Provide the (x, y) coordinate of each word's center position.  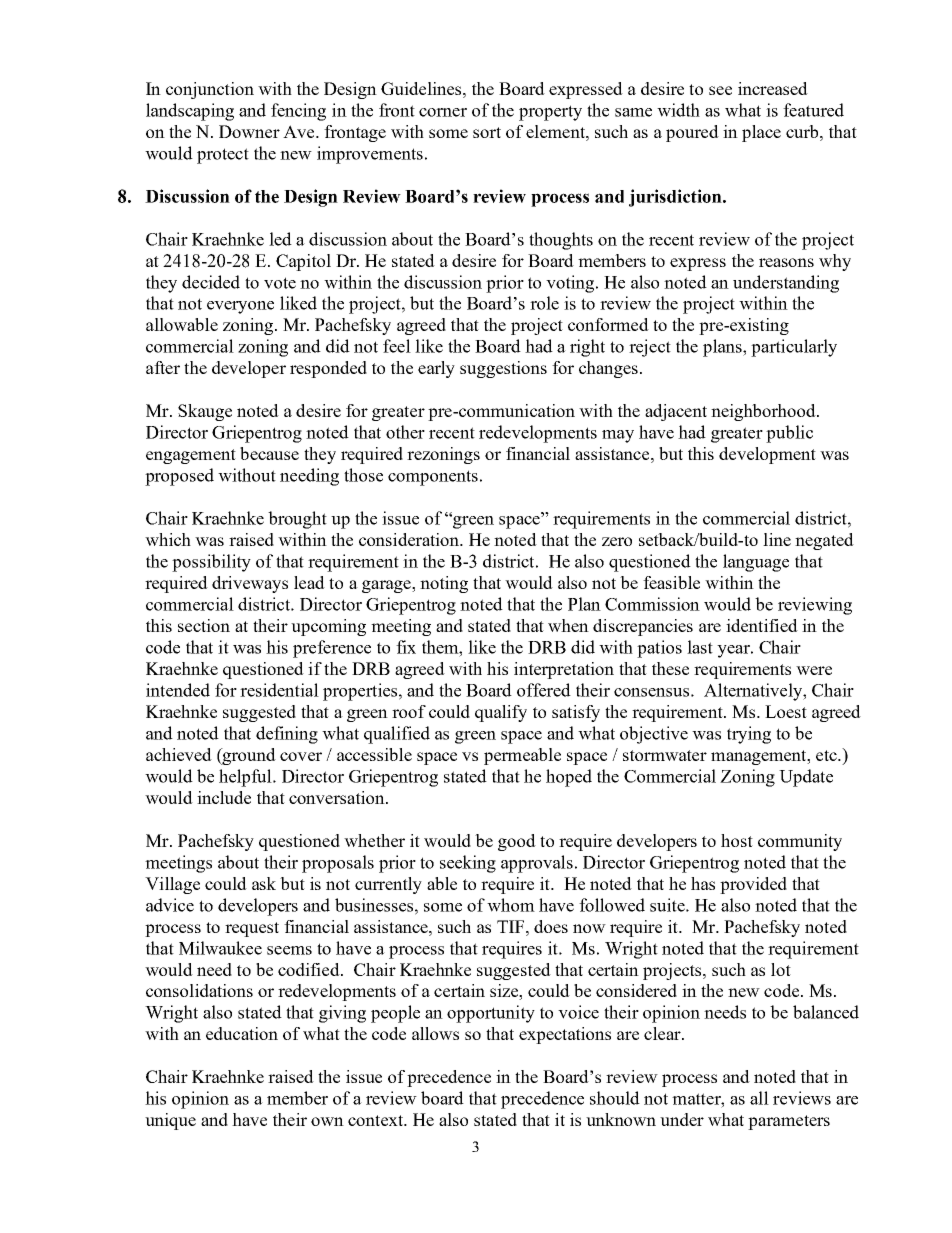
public (789, 434)
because (269, 453)
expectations (565, 1035)
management (760, 757)
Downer (249, 131)
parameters (789, 1122)
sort (487, 132)
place (761, 133)
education (242, 1033)
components (433, 478)
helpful (246, 778)
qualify (501, 713)
